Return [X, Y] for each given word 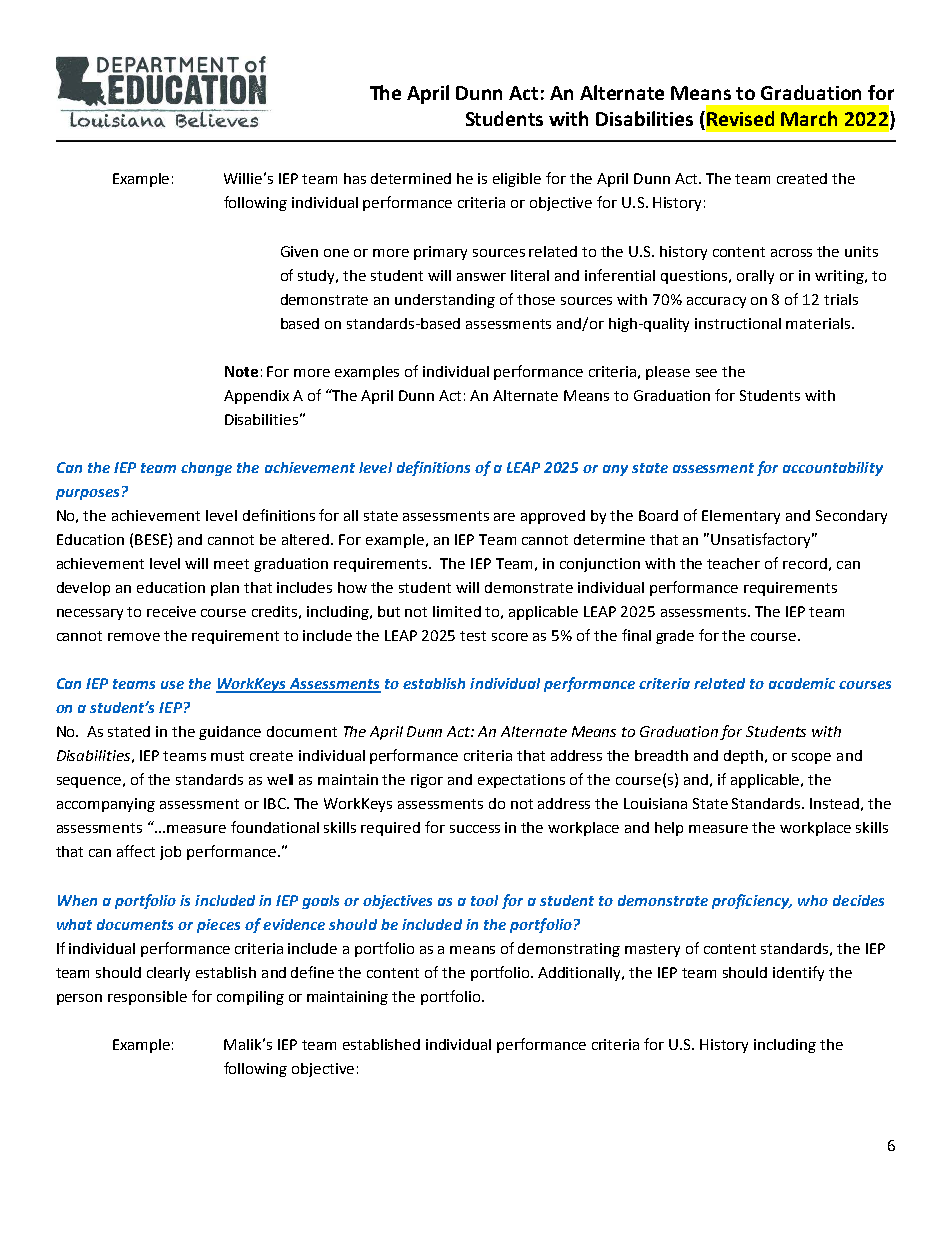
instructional [738, 323]
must [227, 756]
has [355, 178]
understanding [445, 301]
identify [798, 973]
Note [241, 371]
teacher [733, 563]
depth [745, 757]
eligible [517, 180]
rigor [427, 781]
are [504, 517]
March [809, 118]
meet [231, 564]
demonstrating [569, 950]
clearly [168, 974]
